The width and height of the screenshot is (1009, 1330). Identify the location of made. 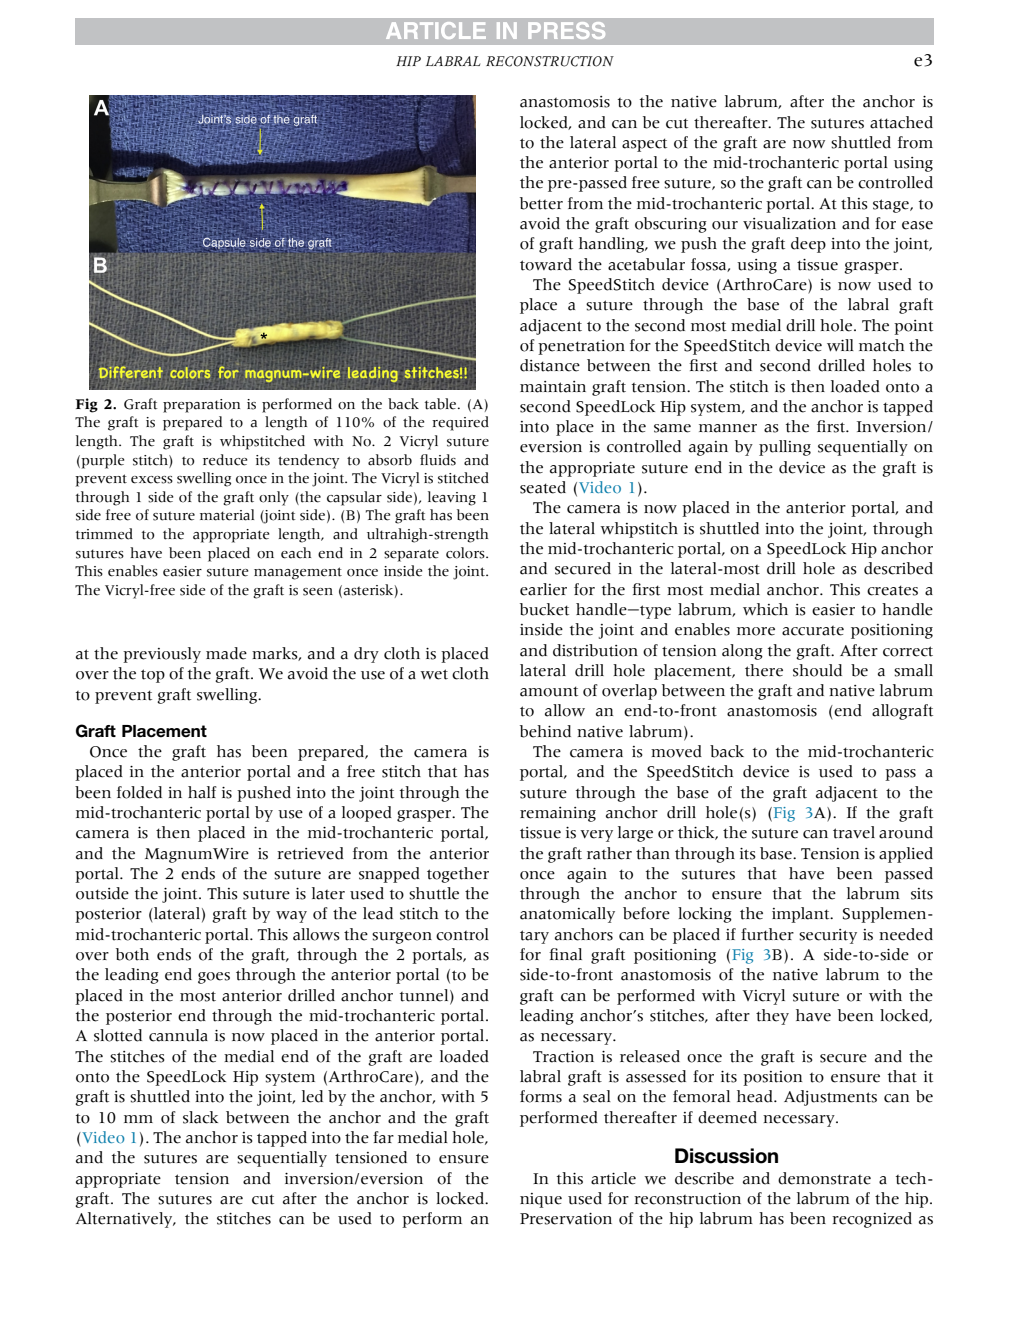
(226, 653).
